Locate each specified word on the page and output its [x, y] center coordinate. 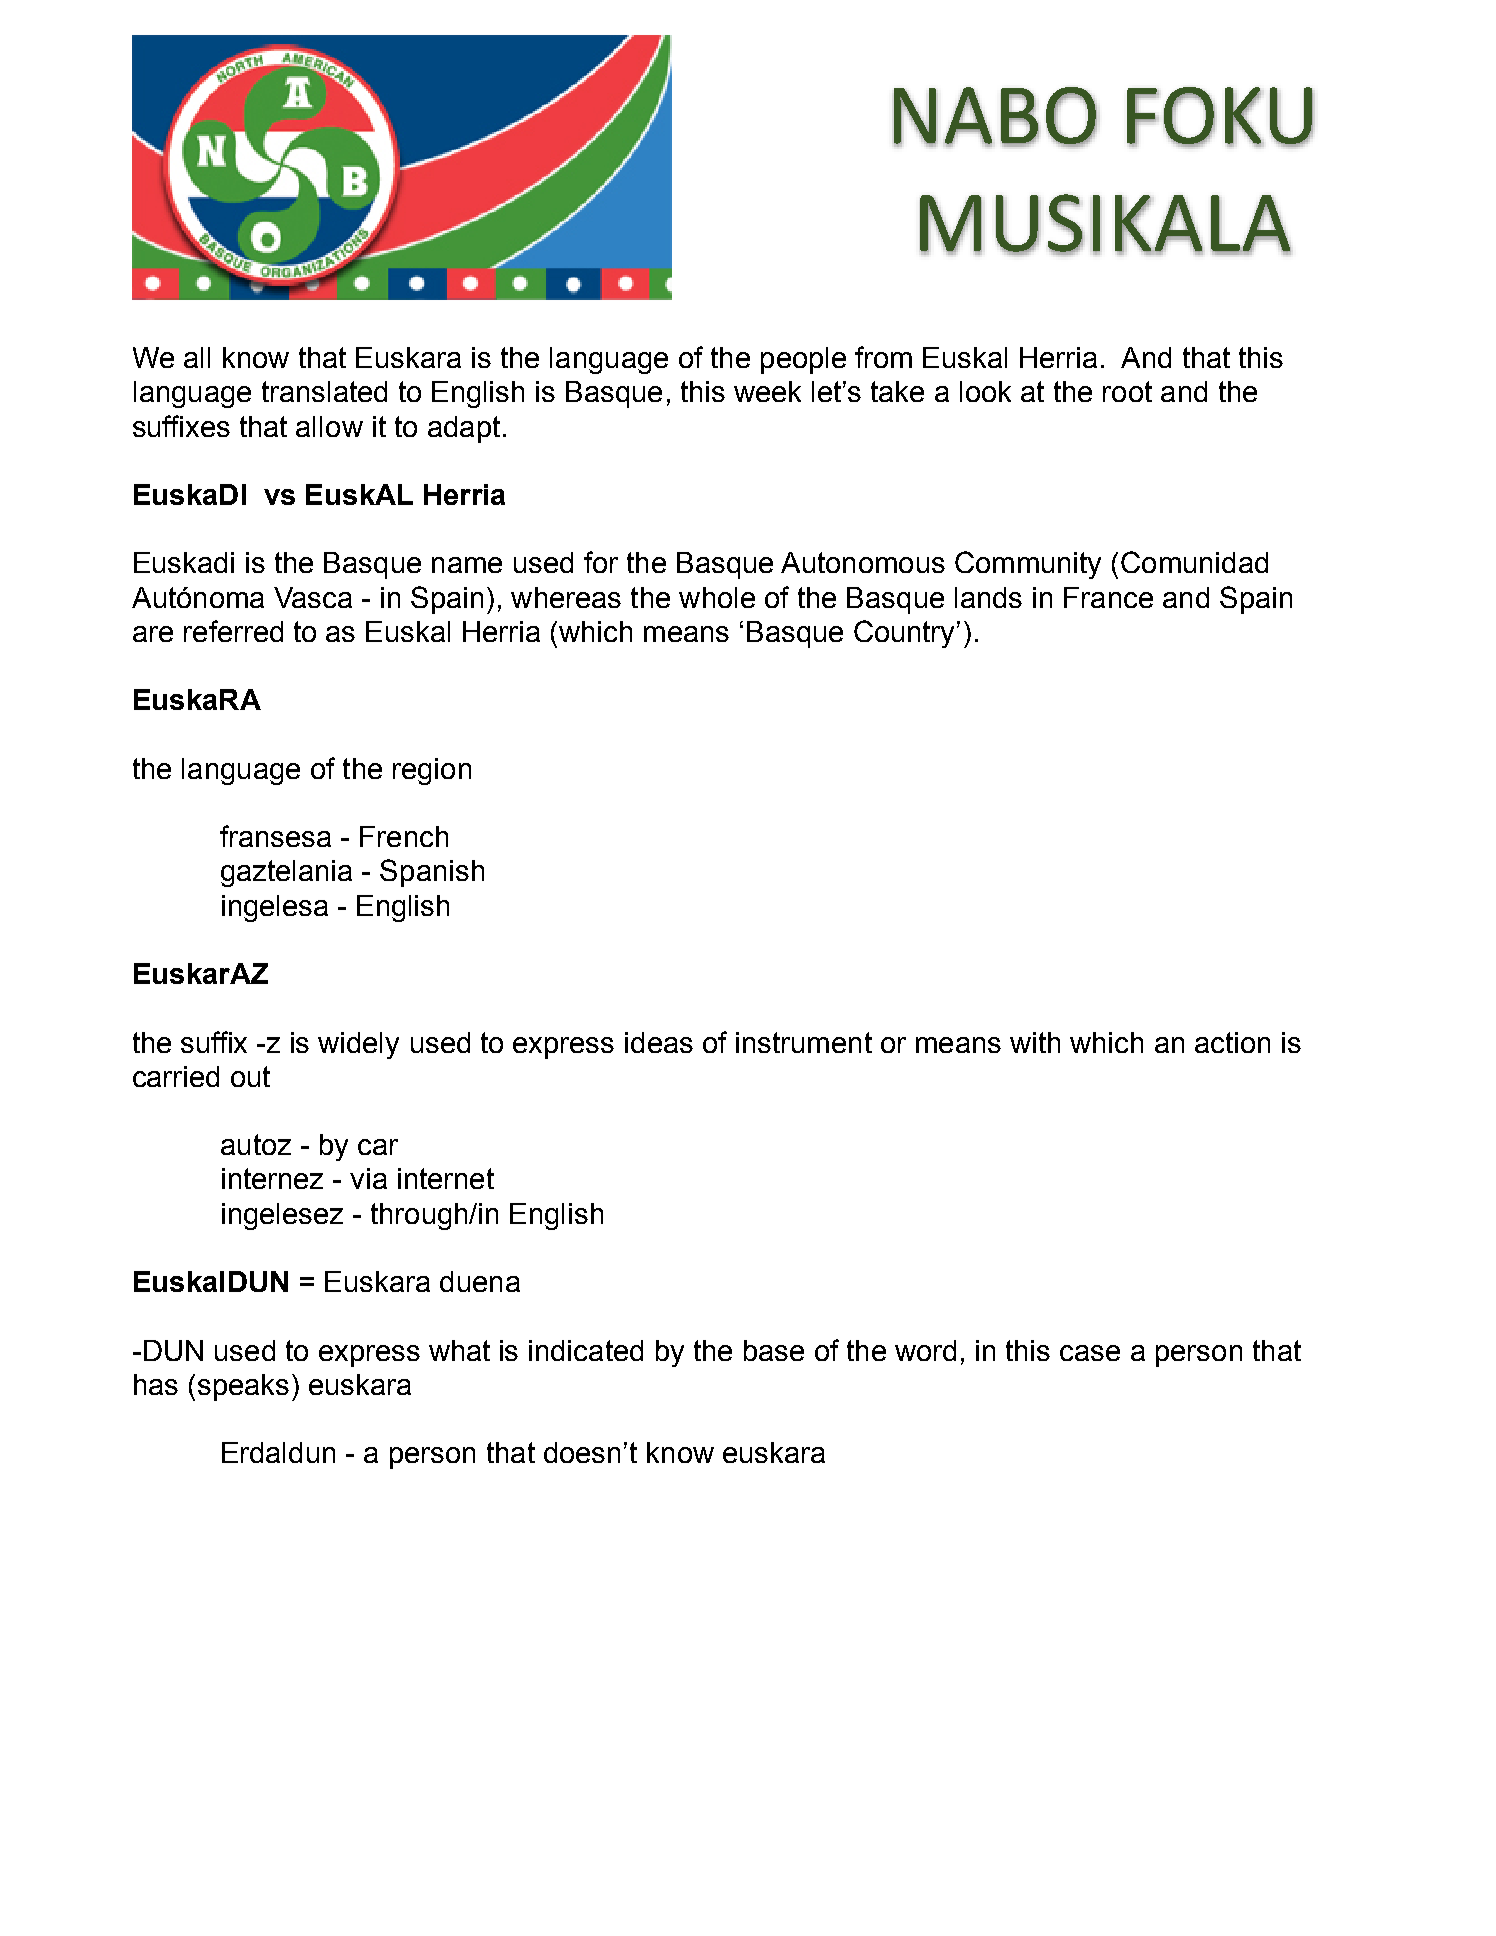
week [767, 391]
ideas [659, 1042]
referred [233, 631]
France [1108, 597]
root [1127, 391]
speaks [243, 1387]
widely [358, 1045]
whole [717, 597]
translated [324, 391]
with [1035, 1042]
